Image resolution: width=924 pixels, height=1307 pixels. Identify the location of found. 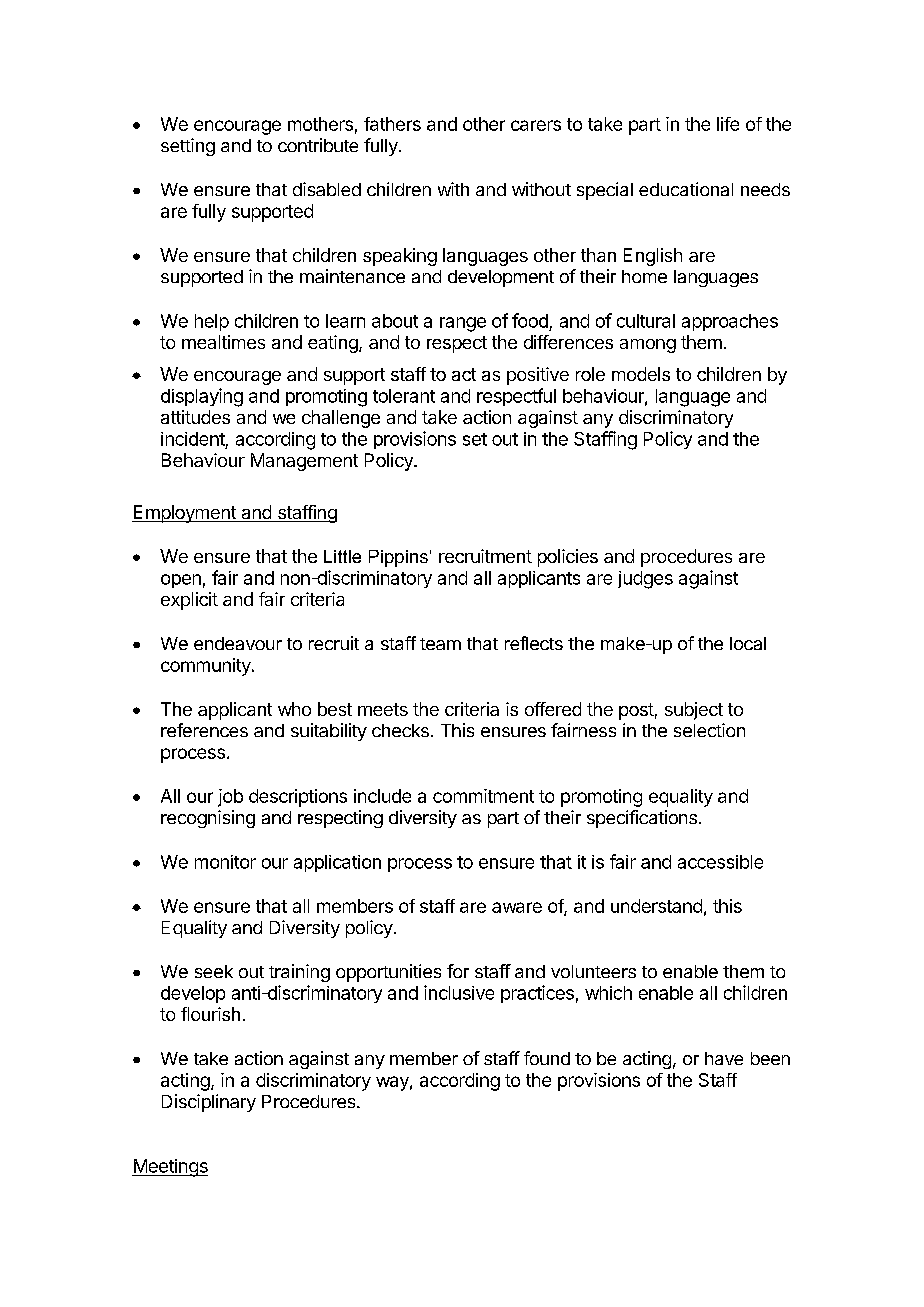
(547, 1058).
